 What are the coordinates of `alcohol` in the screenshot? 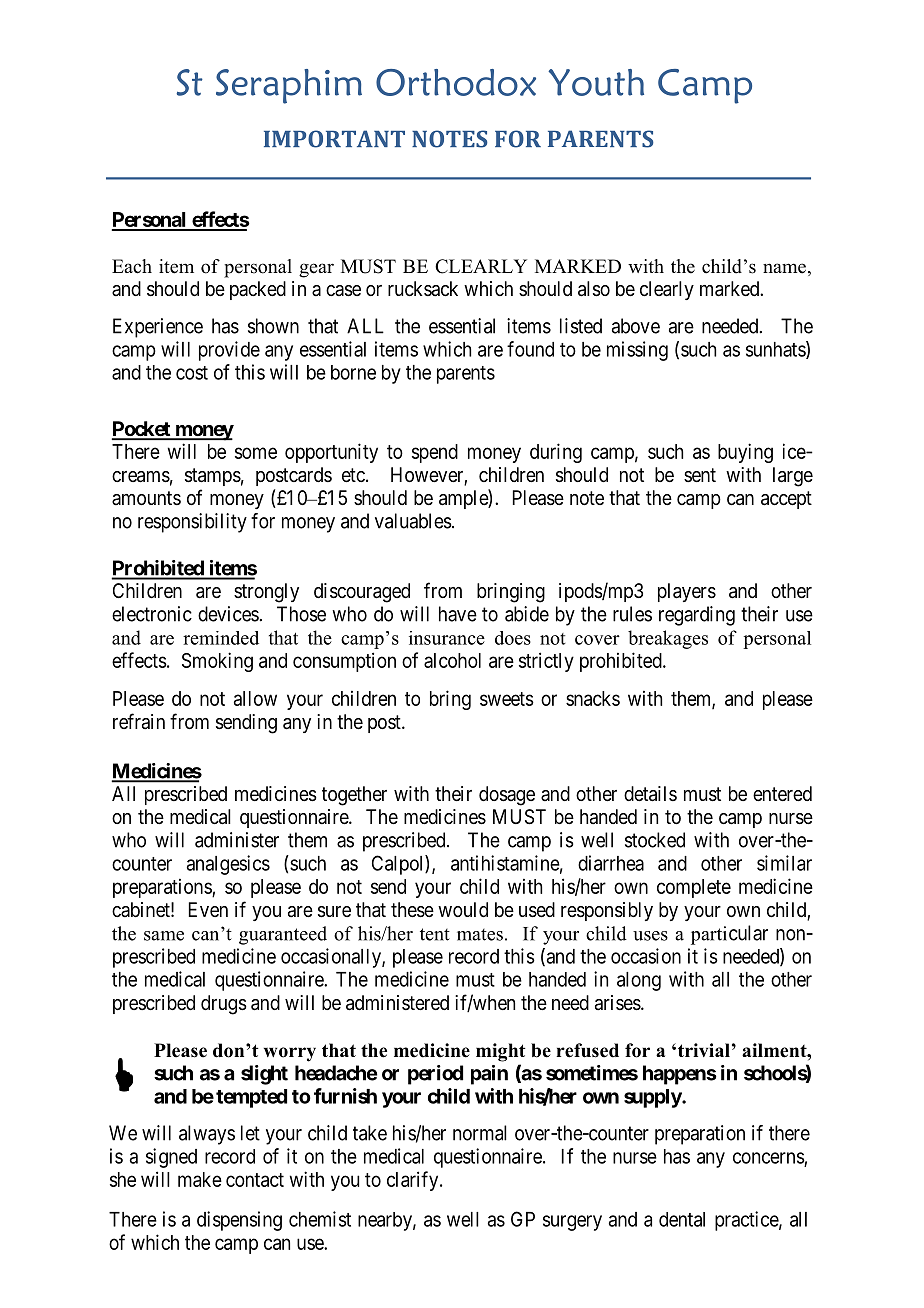 It's located at (452, 660).
